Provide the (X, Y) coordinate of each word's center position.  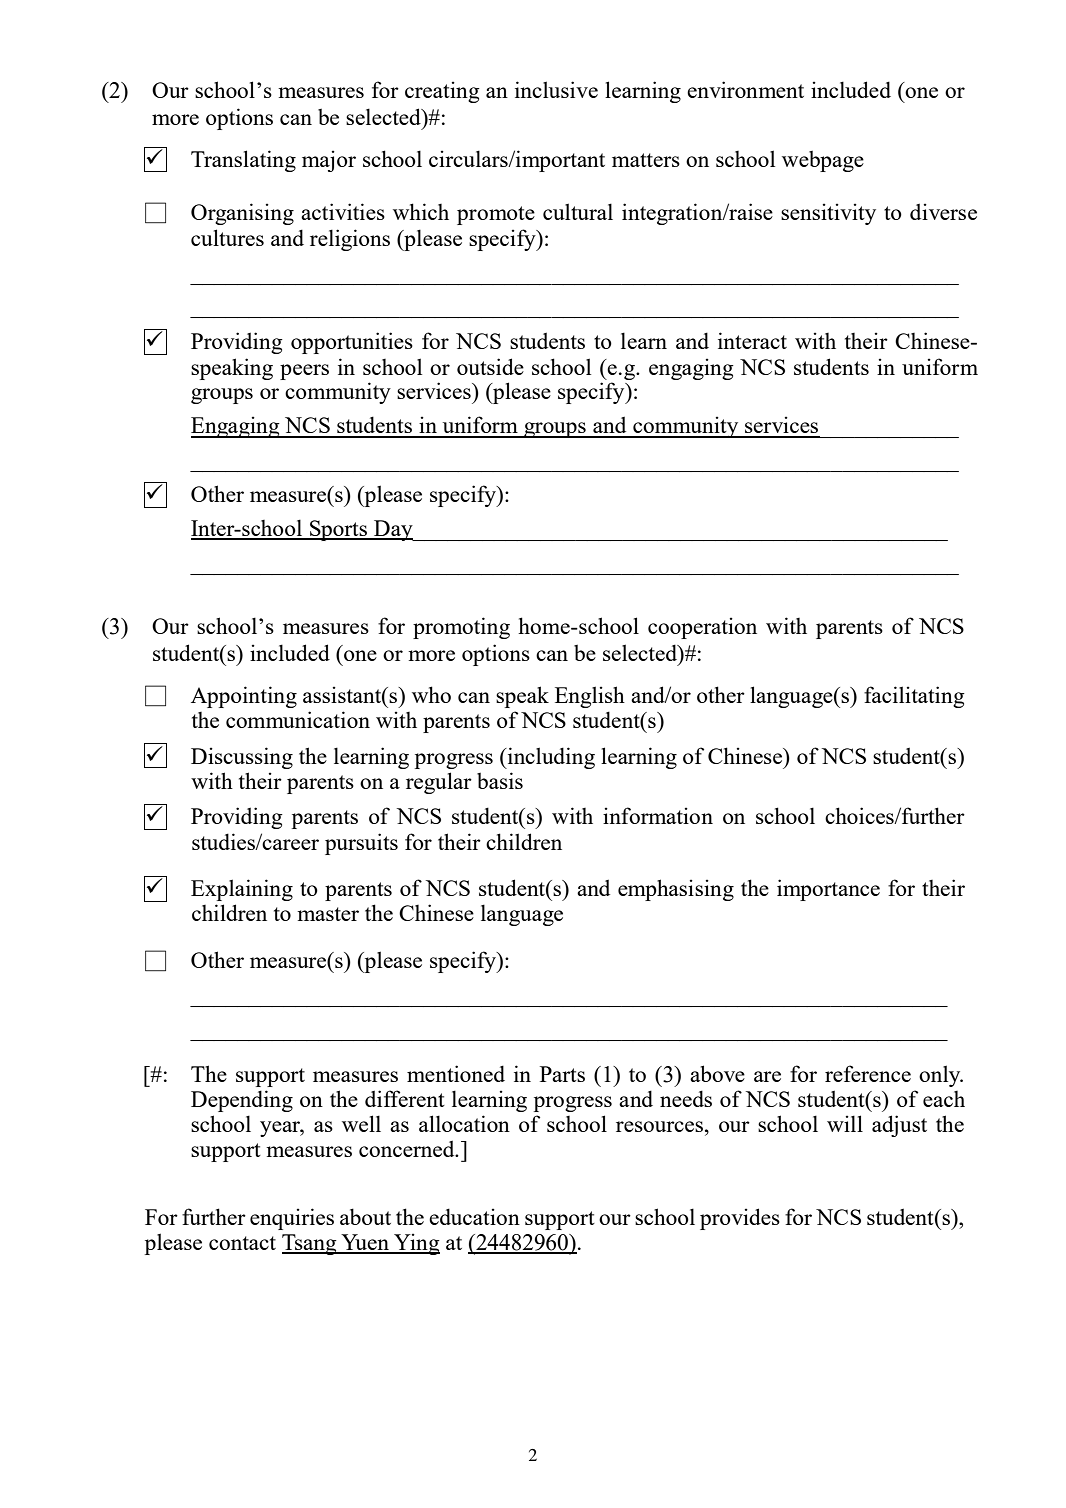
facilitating (914, 697)
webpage (823, 161)
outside (490, 366)
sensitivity (828, 214)
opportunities (352, 343)
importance (828, 890)
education (474, 1216)
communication (298, 719)
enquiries (292, 1219)
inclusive (556, 89)
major (329, 161)
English (590, 697)
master (328, 914)
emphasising (676, 890)
